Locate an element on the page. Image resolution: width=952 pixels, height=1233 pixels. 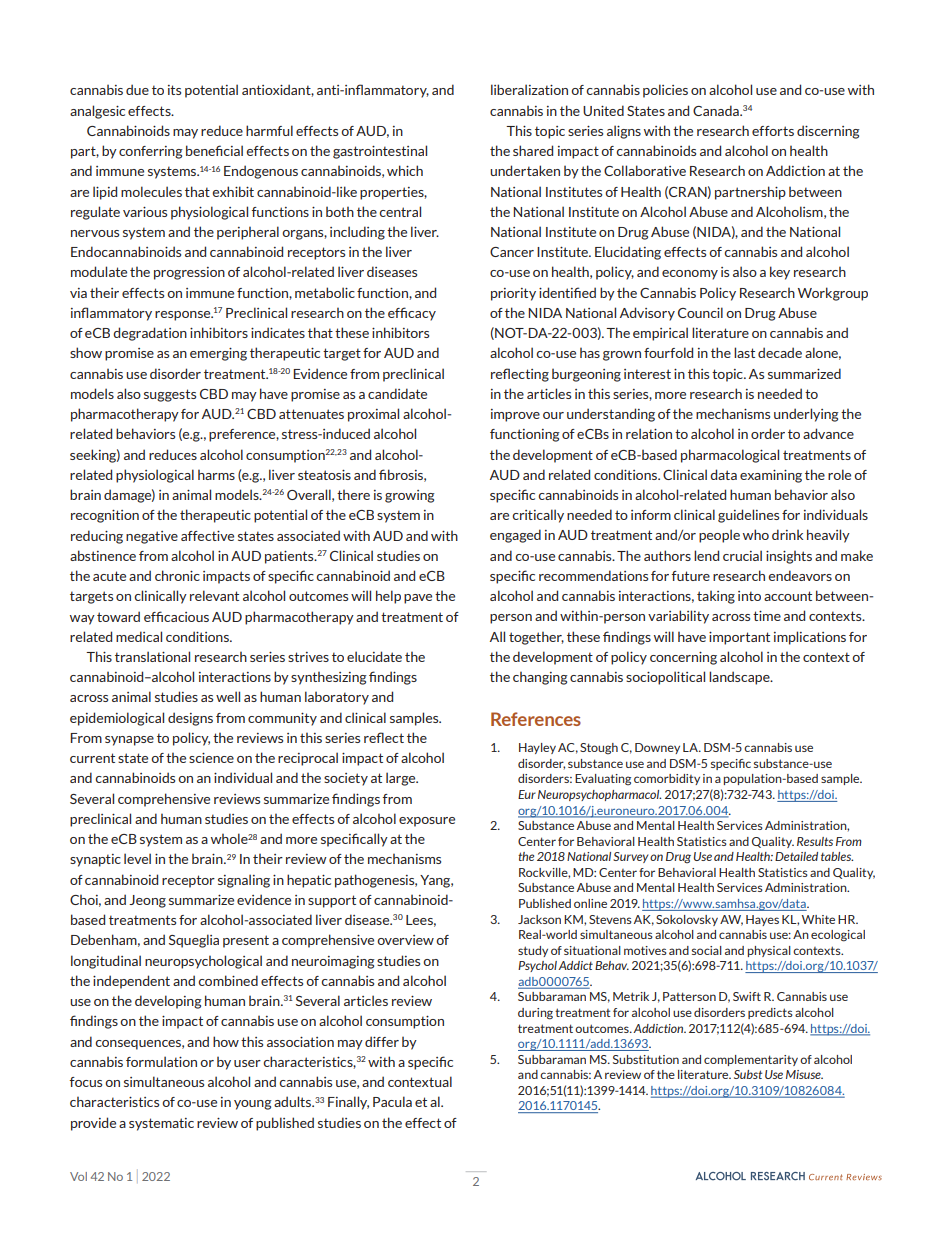
time is located at coordinates (767, 616).
